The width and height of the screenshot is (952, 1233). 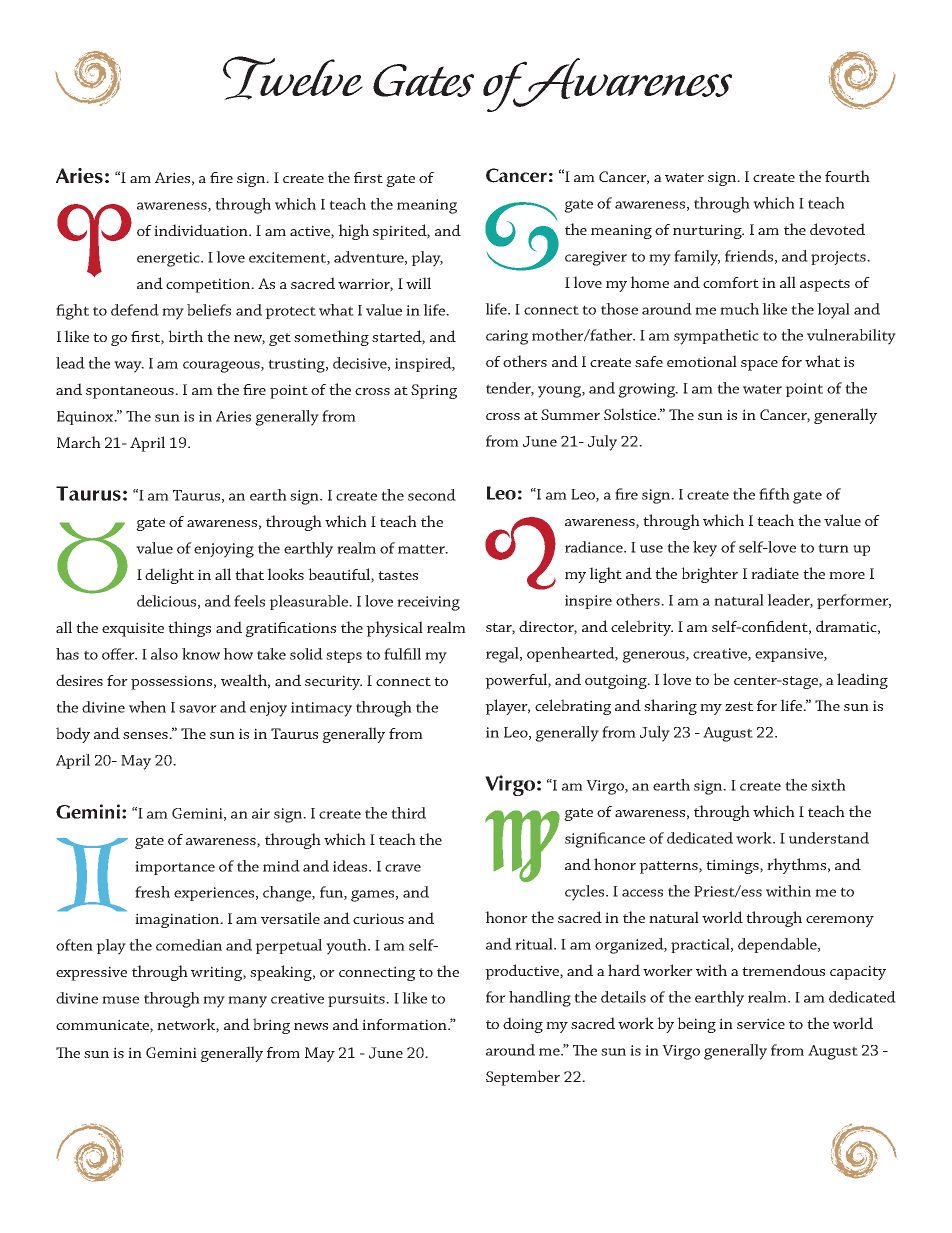 I want to click on information, so click(x=405, y=1024).
